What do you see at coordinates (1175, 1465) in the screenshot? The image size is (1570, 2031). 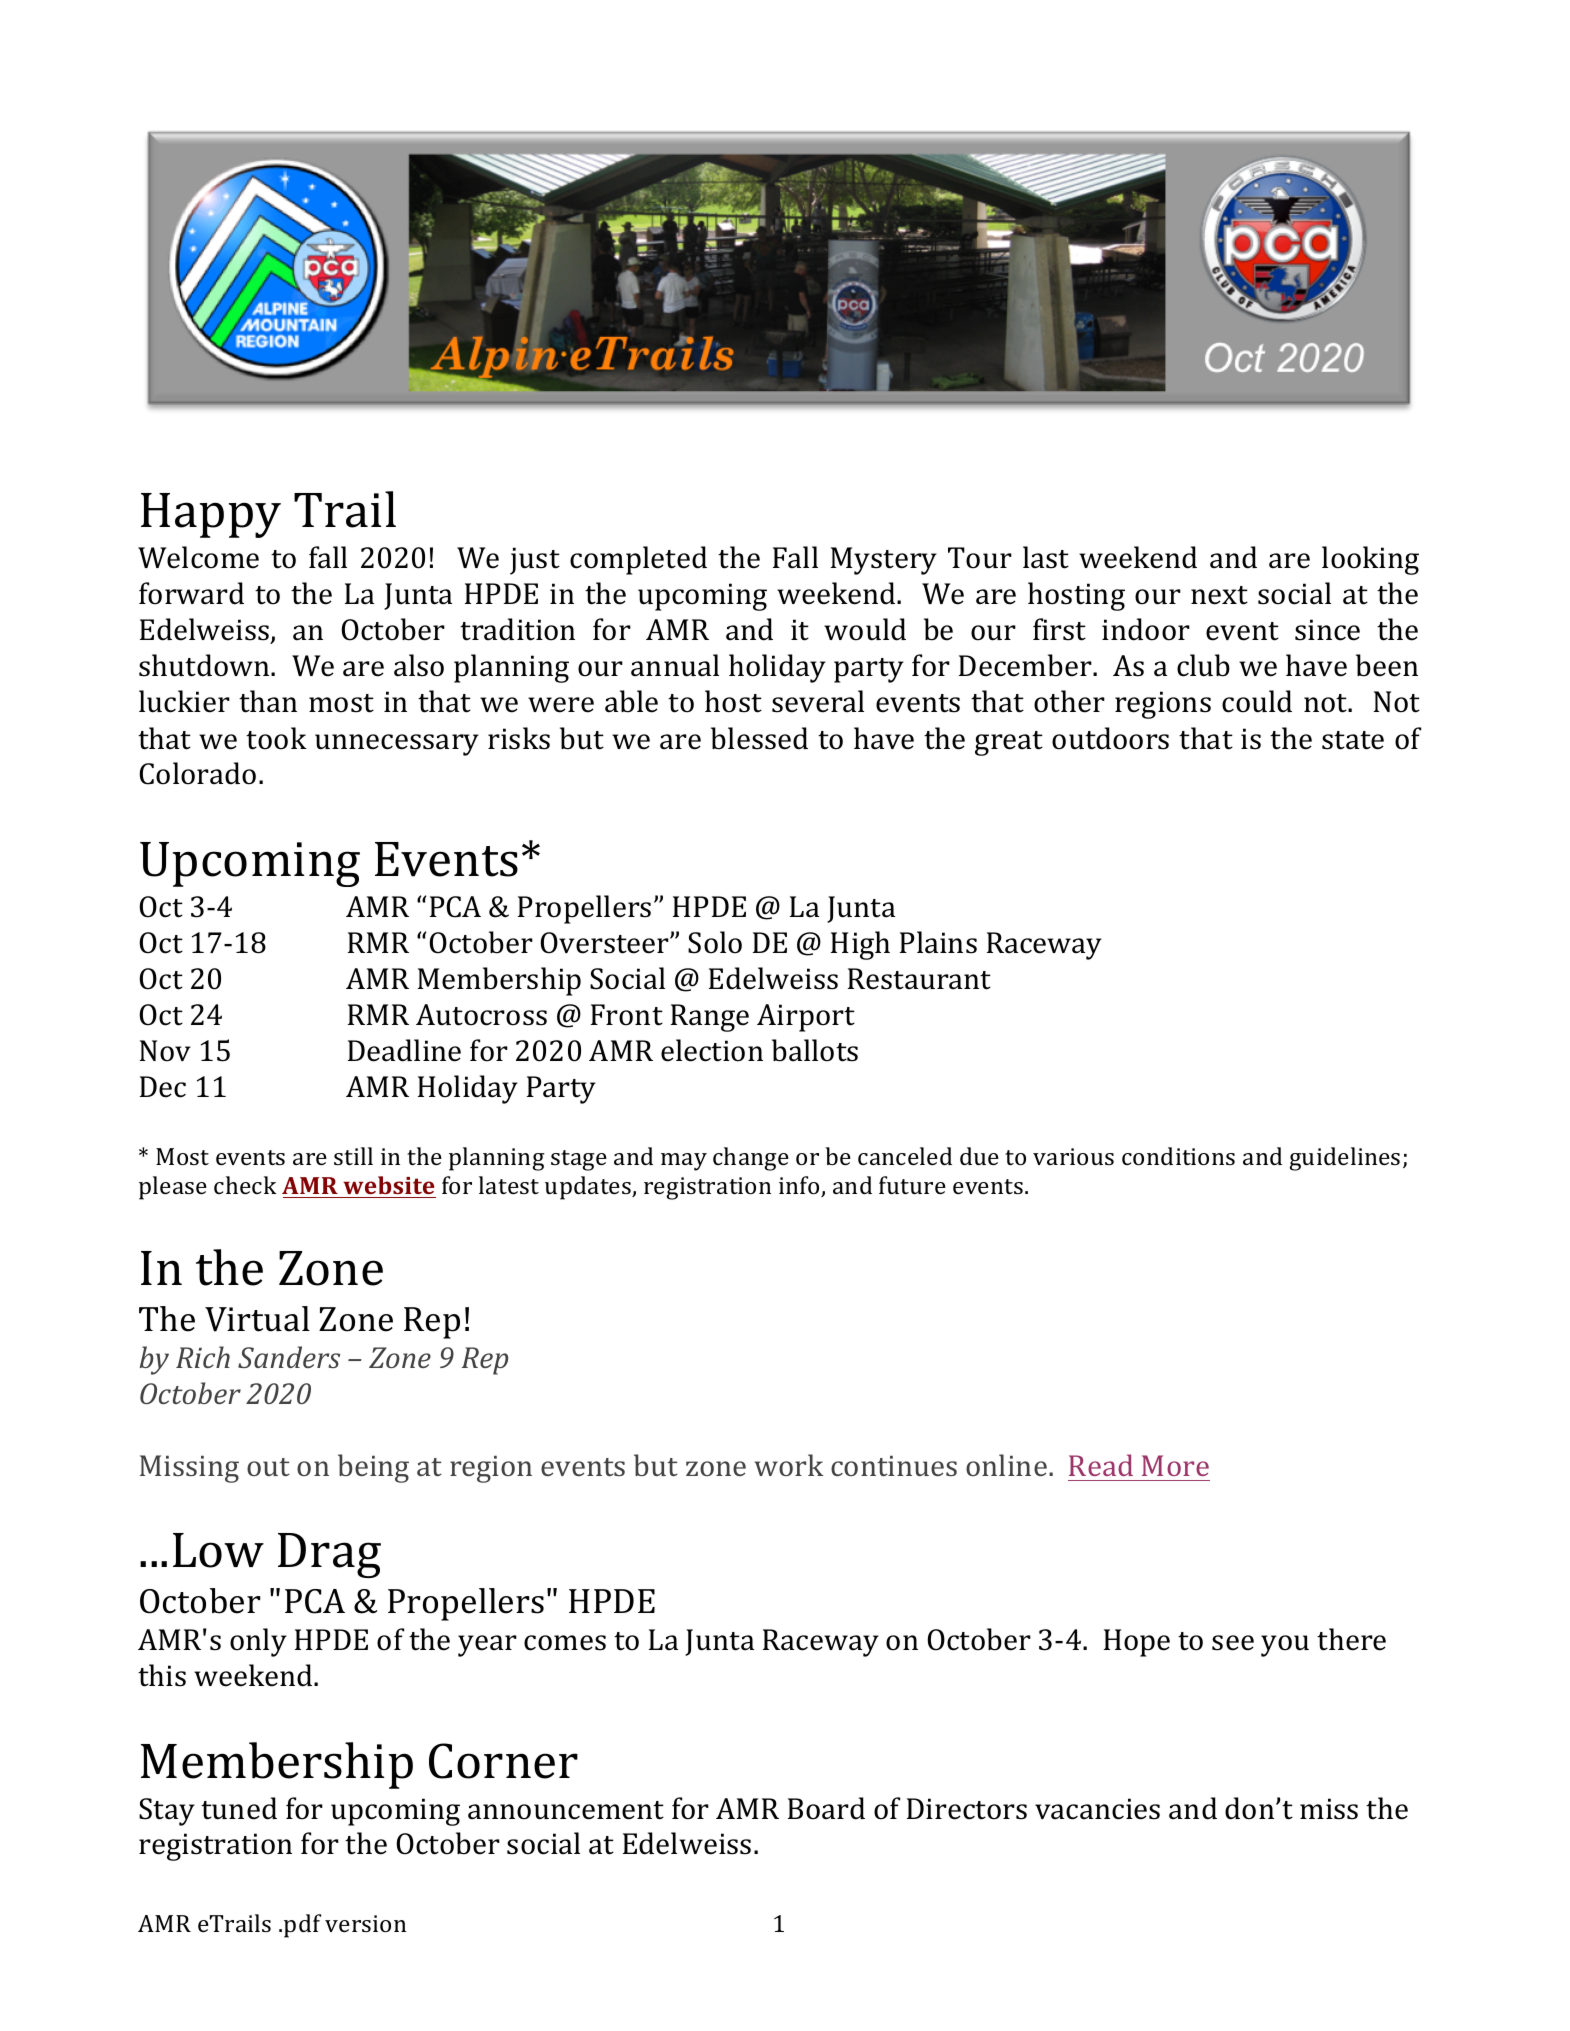 I see `More` at bounding box center [1175, 1465].
